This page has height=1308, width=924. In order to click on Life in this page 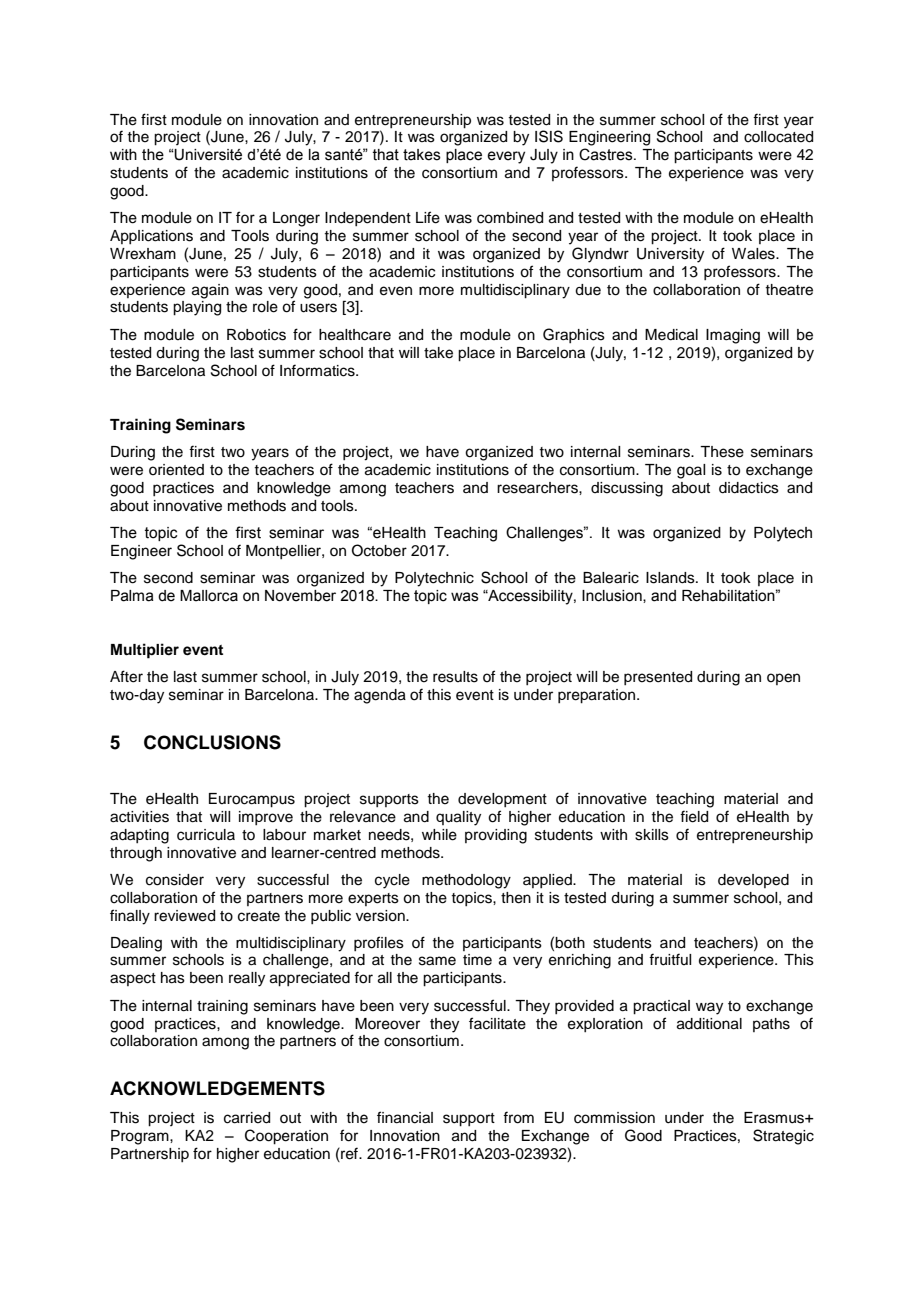, I will do `click(428, 217)`.
